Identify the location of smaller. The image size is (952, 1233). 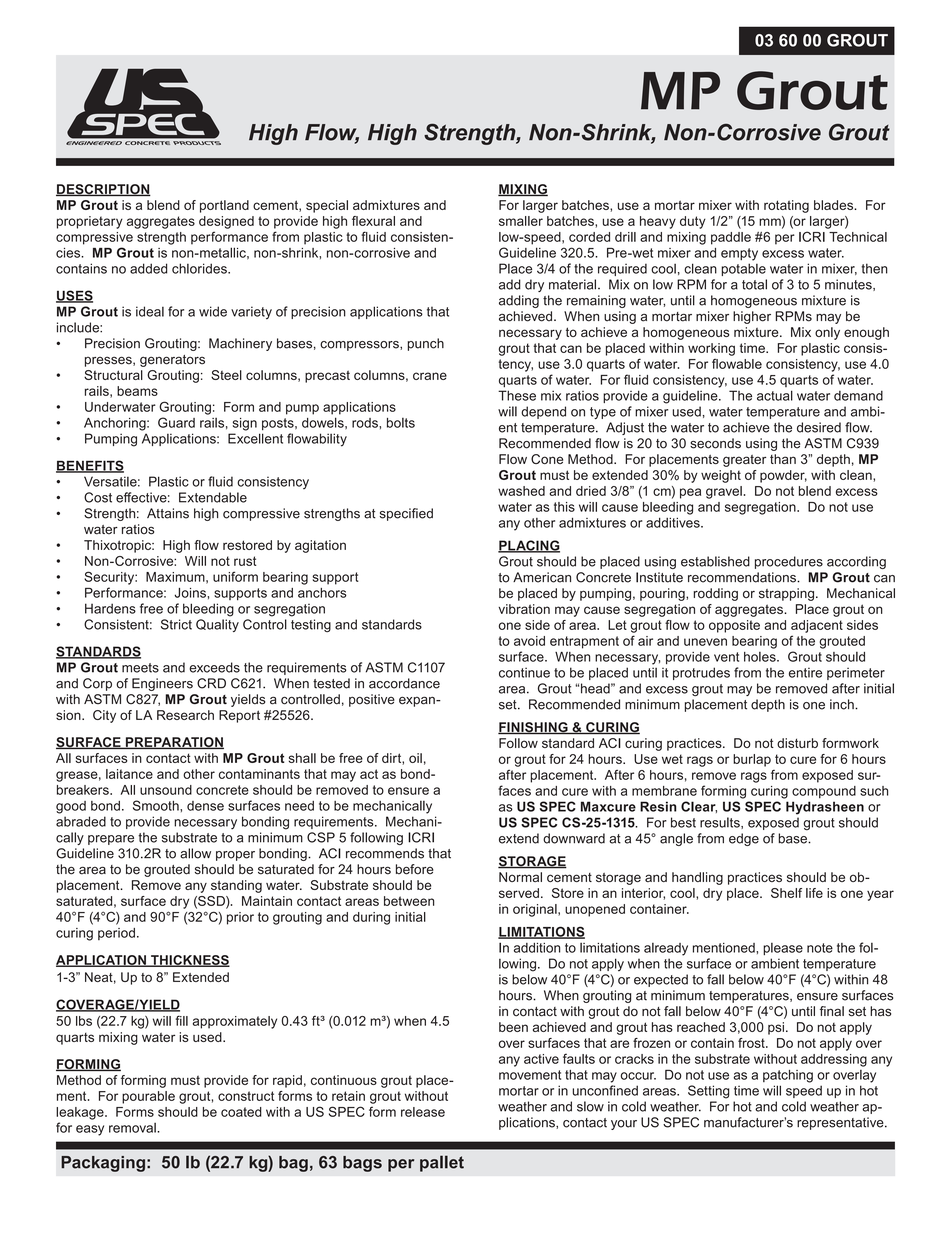
(521, 221).
